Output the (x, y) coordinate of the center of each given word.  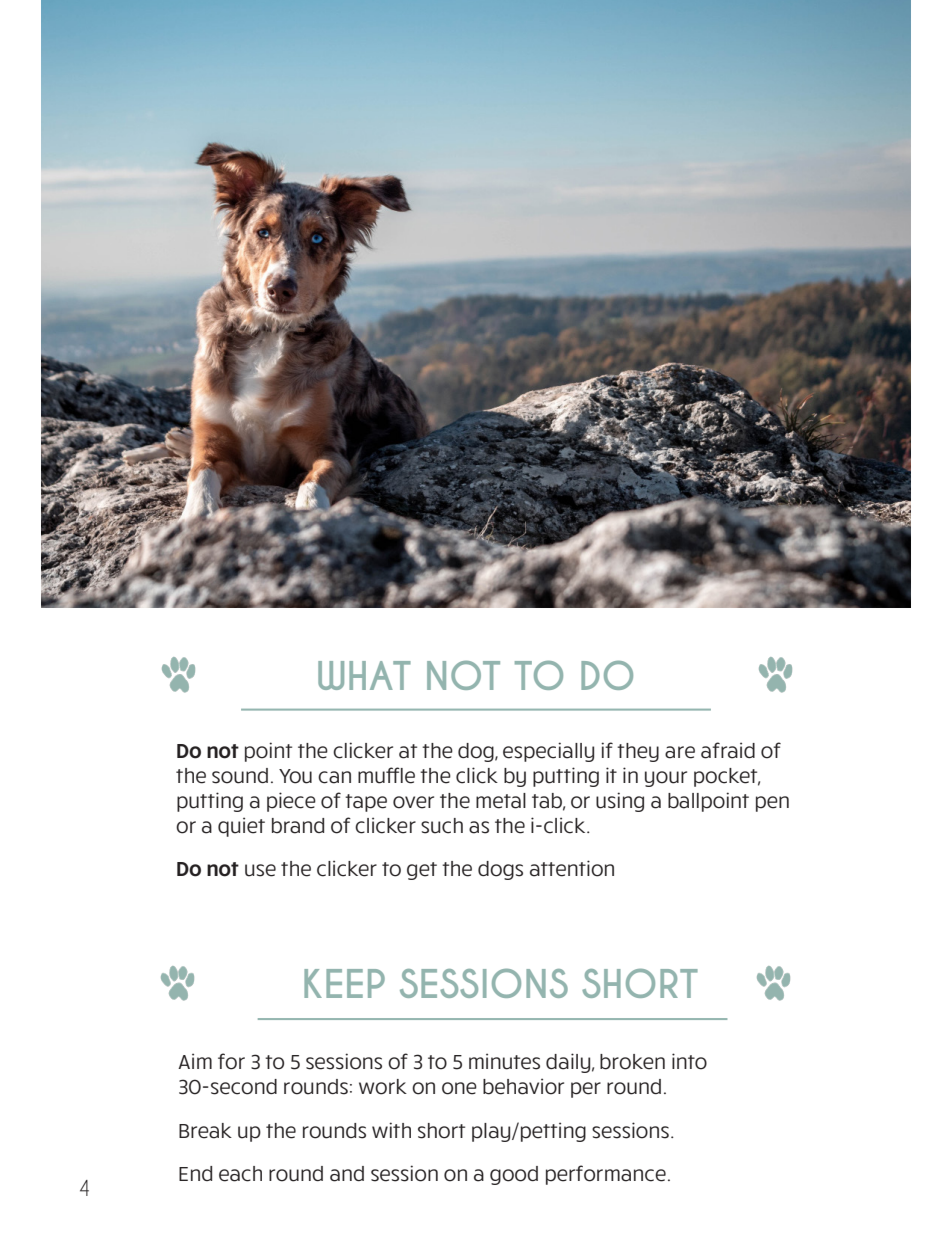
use (260, 870)
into (689, 1061)
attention (572, 868)
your (666, 779)
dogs (500, 870)
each (240, 1174)
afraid (728, 750)
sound (240, 776)
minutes (504, 1061)
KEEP (344, 983)
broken (632, 1062)
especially (548, 752)
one (459, 1088)
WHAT (364, 675)
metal (501, 801)
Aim (195, 1061)
